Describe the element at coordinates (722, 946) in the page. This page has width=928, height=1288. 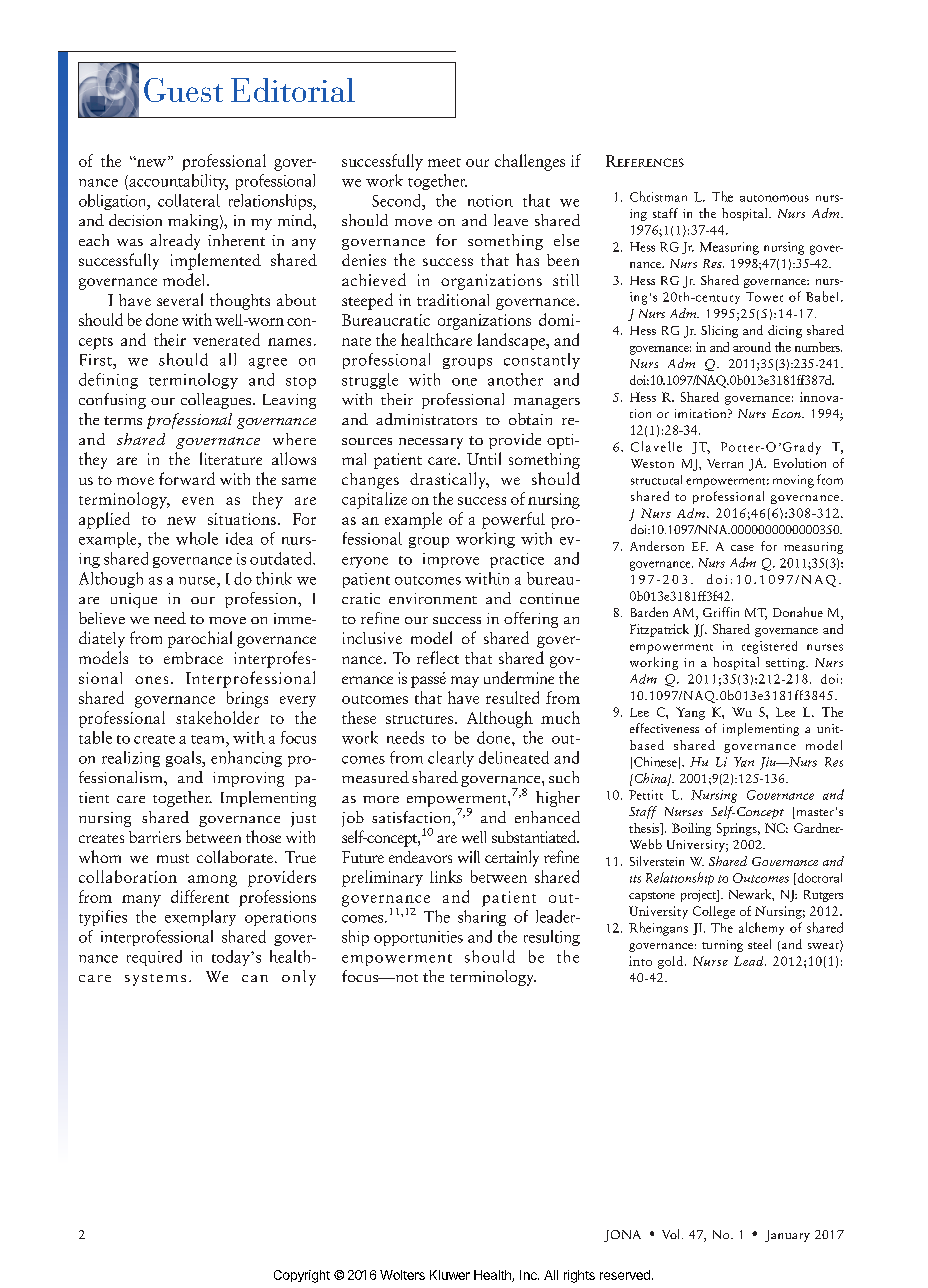
I see `turning` at that location.
